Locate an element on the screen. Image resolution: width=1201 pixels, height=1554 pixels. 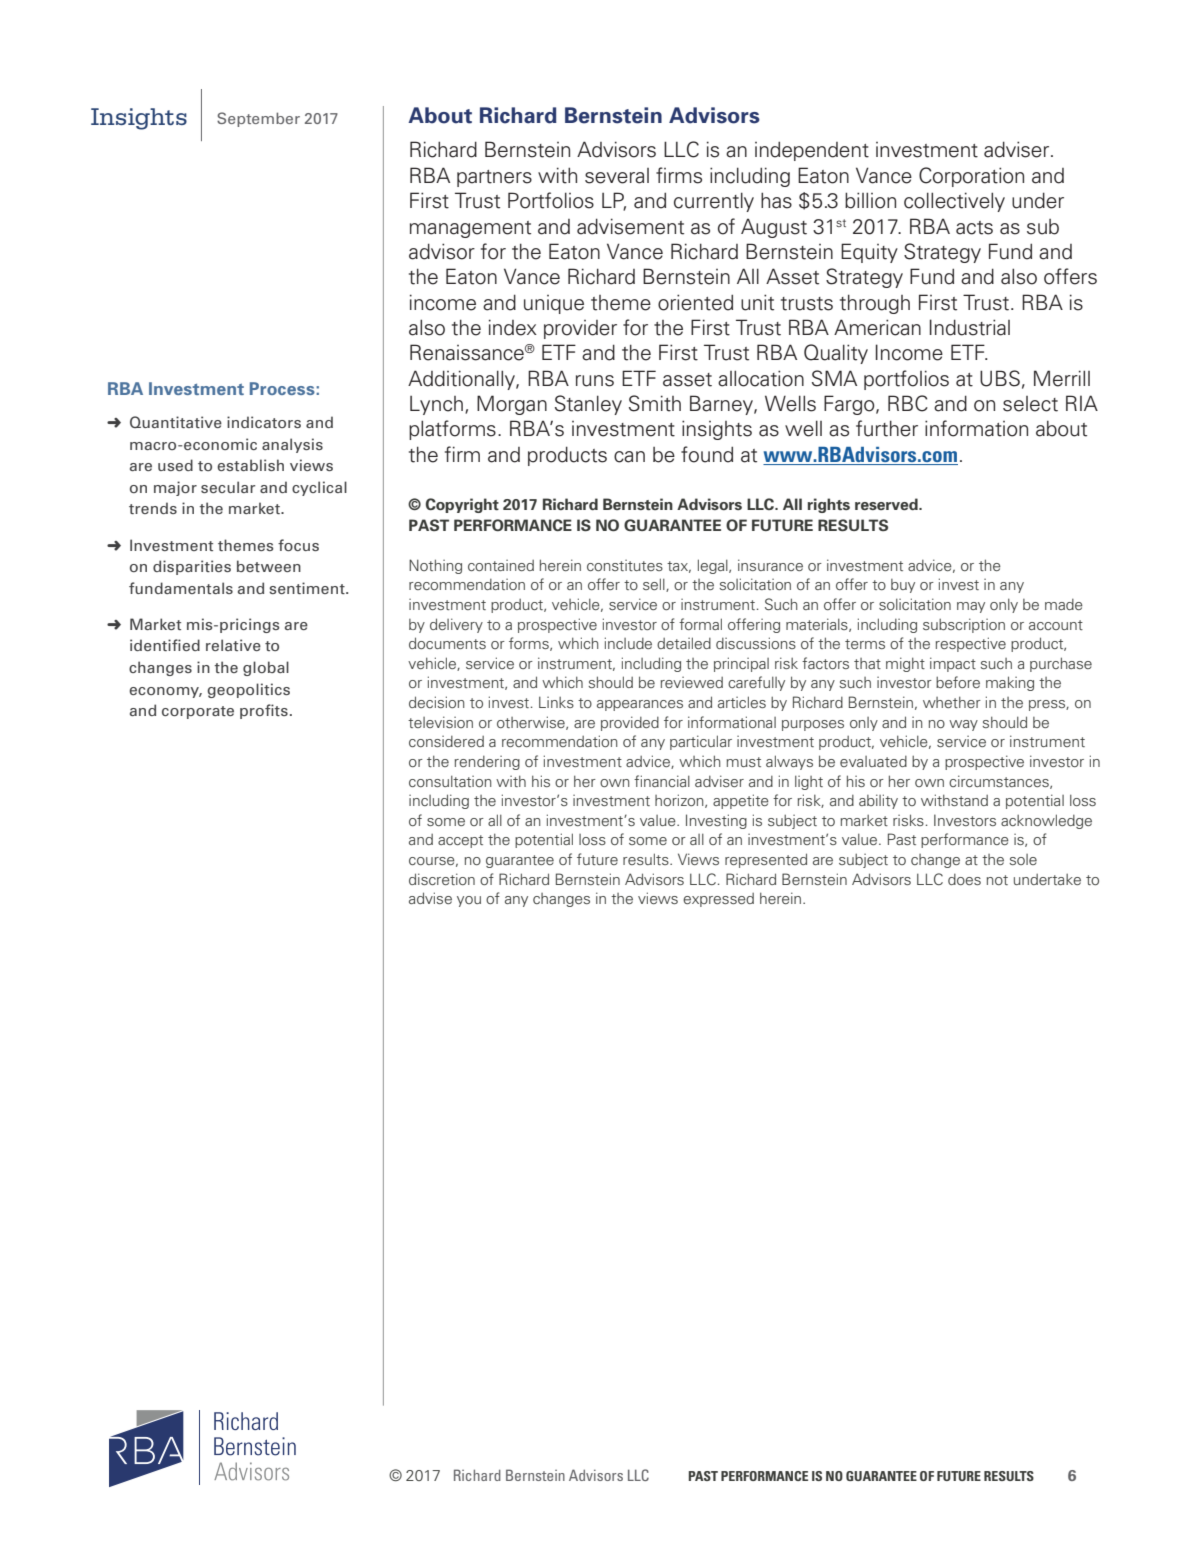
September is located at coordinates (258, 119).
